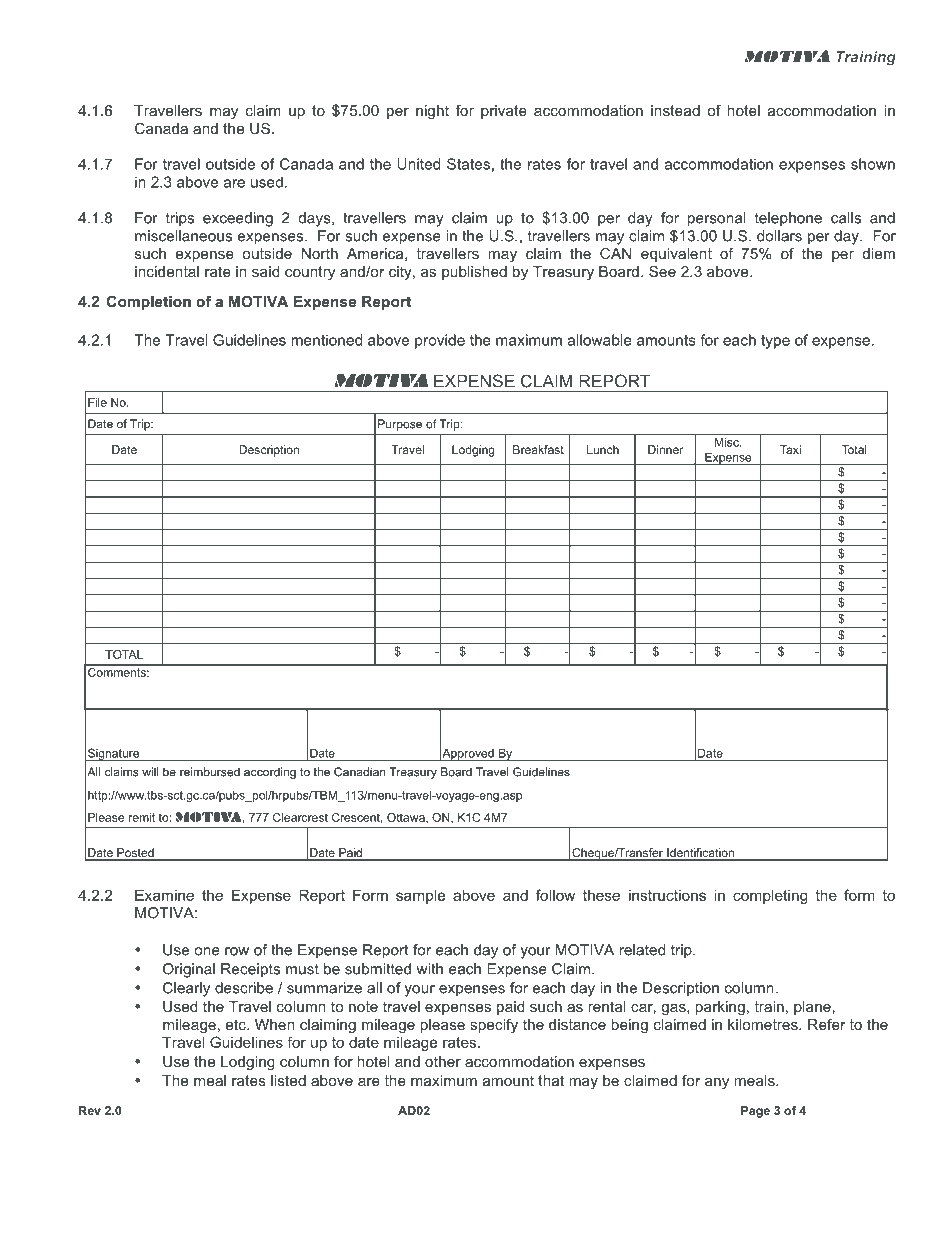 The image size is (952, 1233). What do you see at coordinates (114, 754) in the page?
I see `Signature` at bounding box center [114, 754].
